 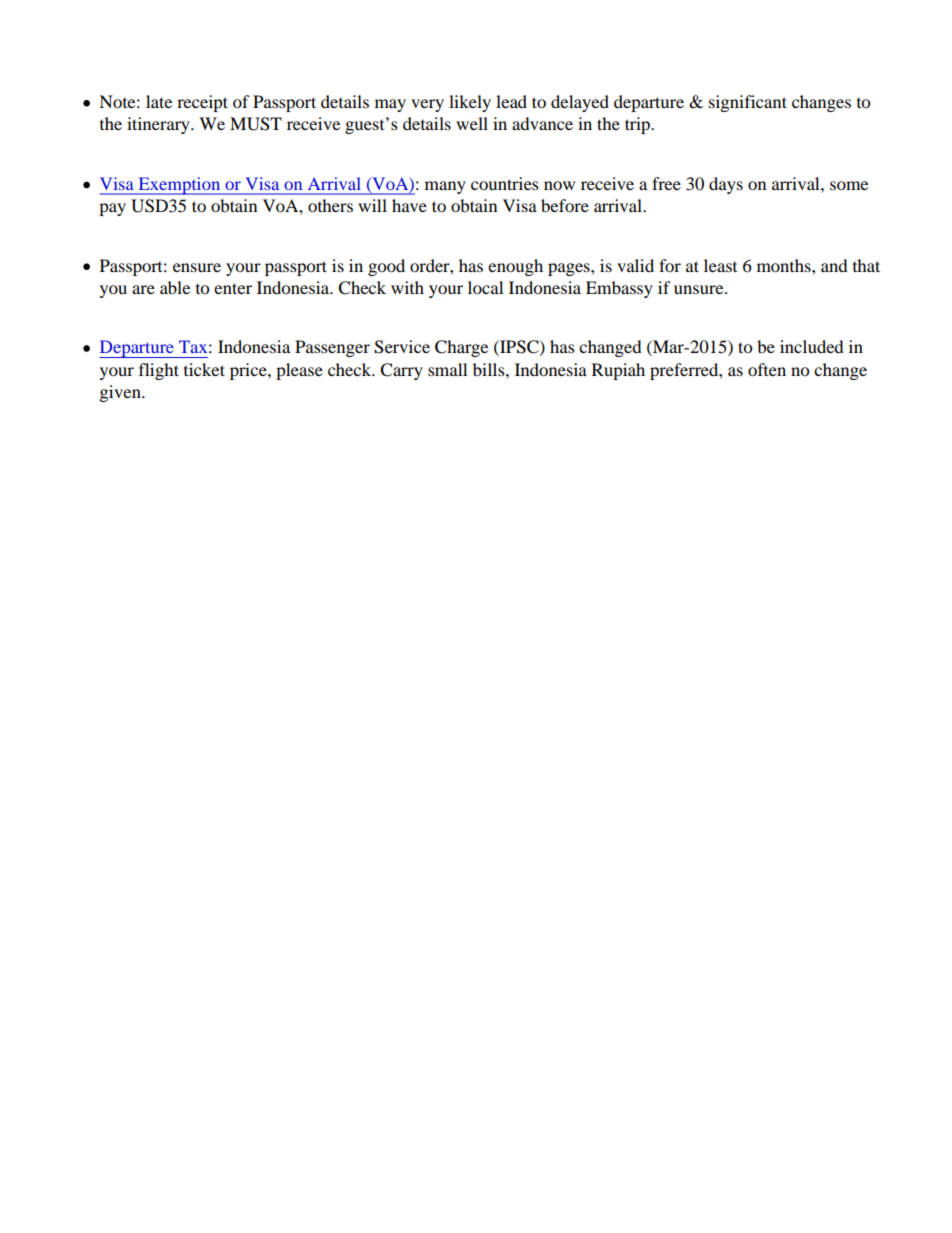 I want to click on often, so click(x=767, y=369).
